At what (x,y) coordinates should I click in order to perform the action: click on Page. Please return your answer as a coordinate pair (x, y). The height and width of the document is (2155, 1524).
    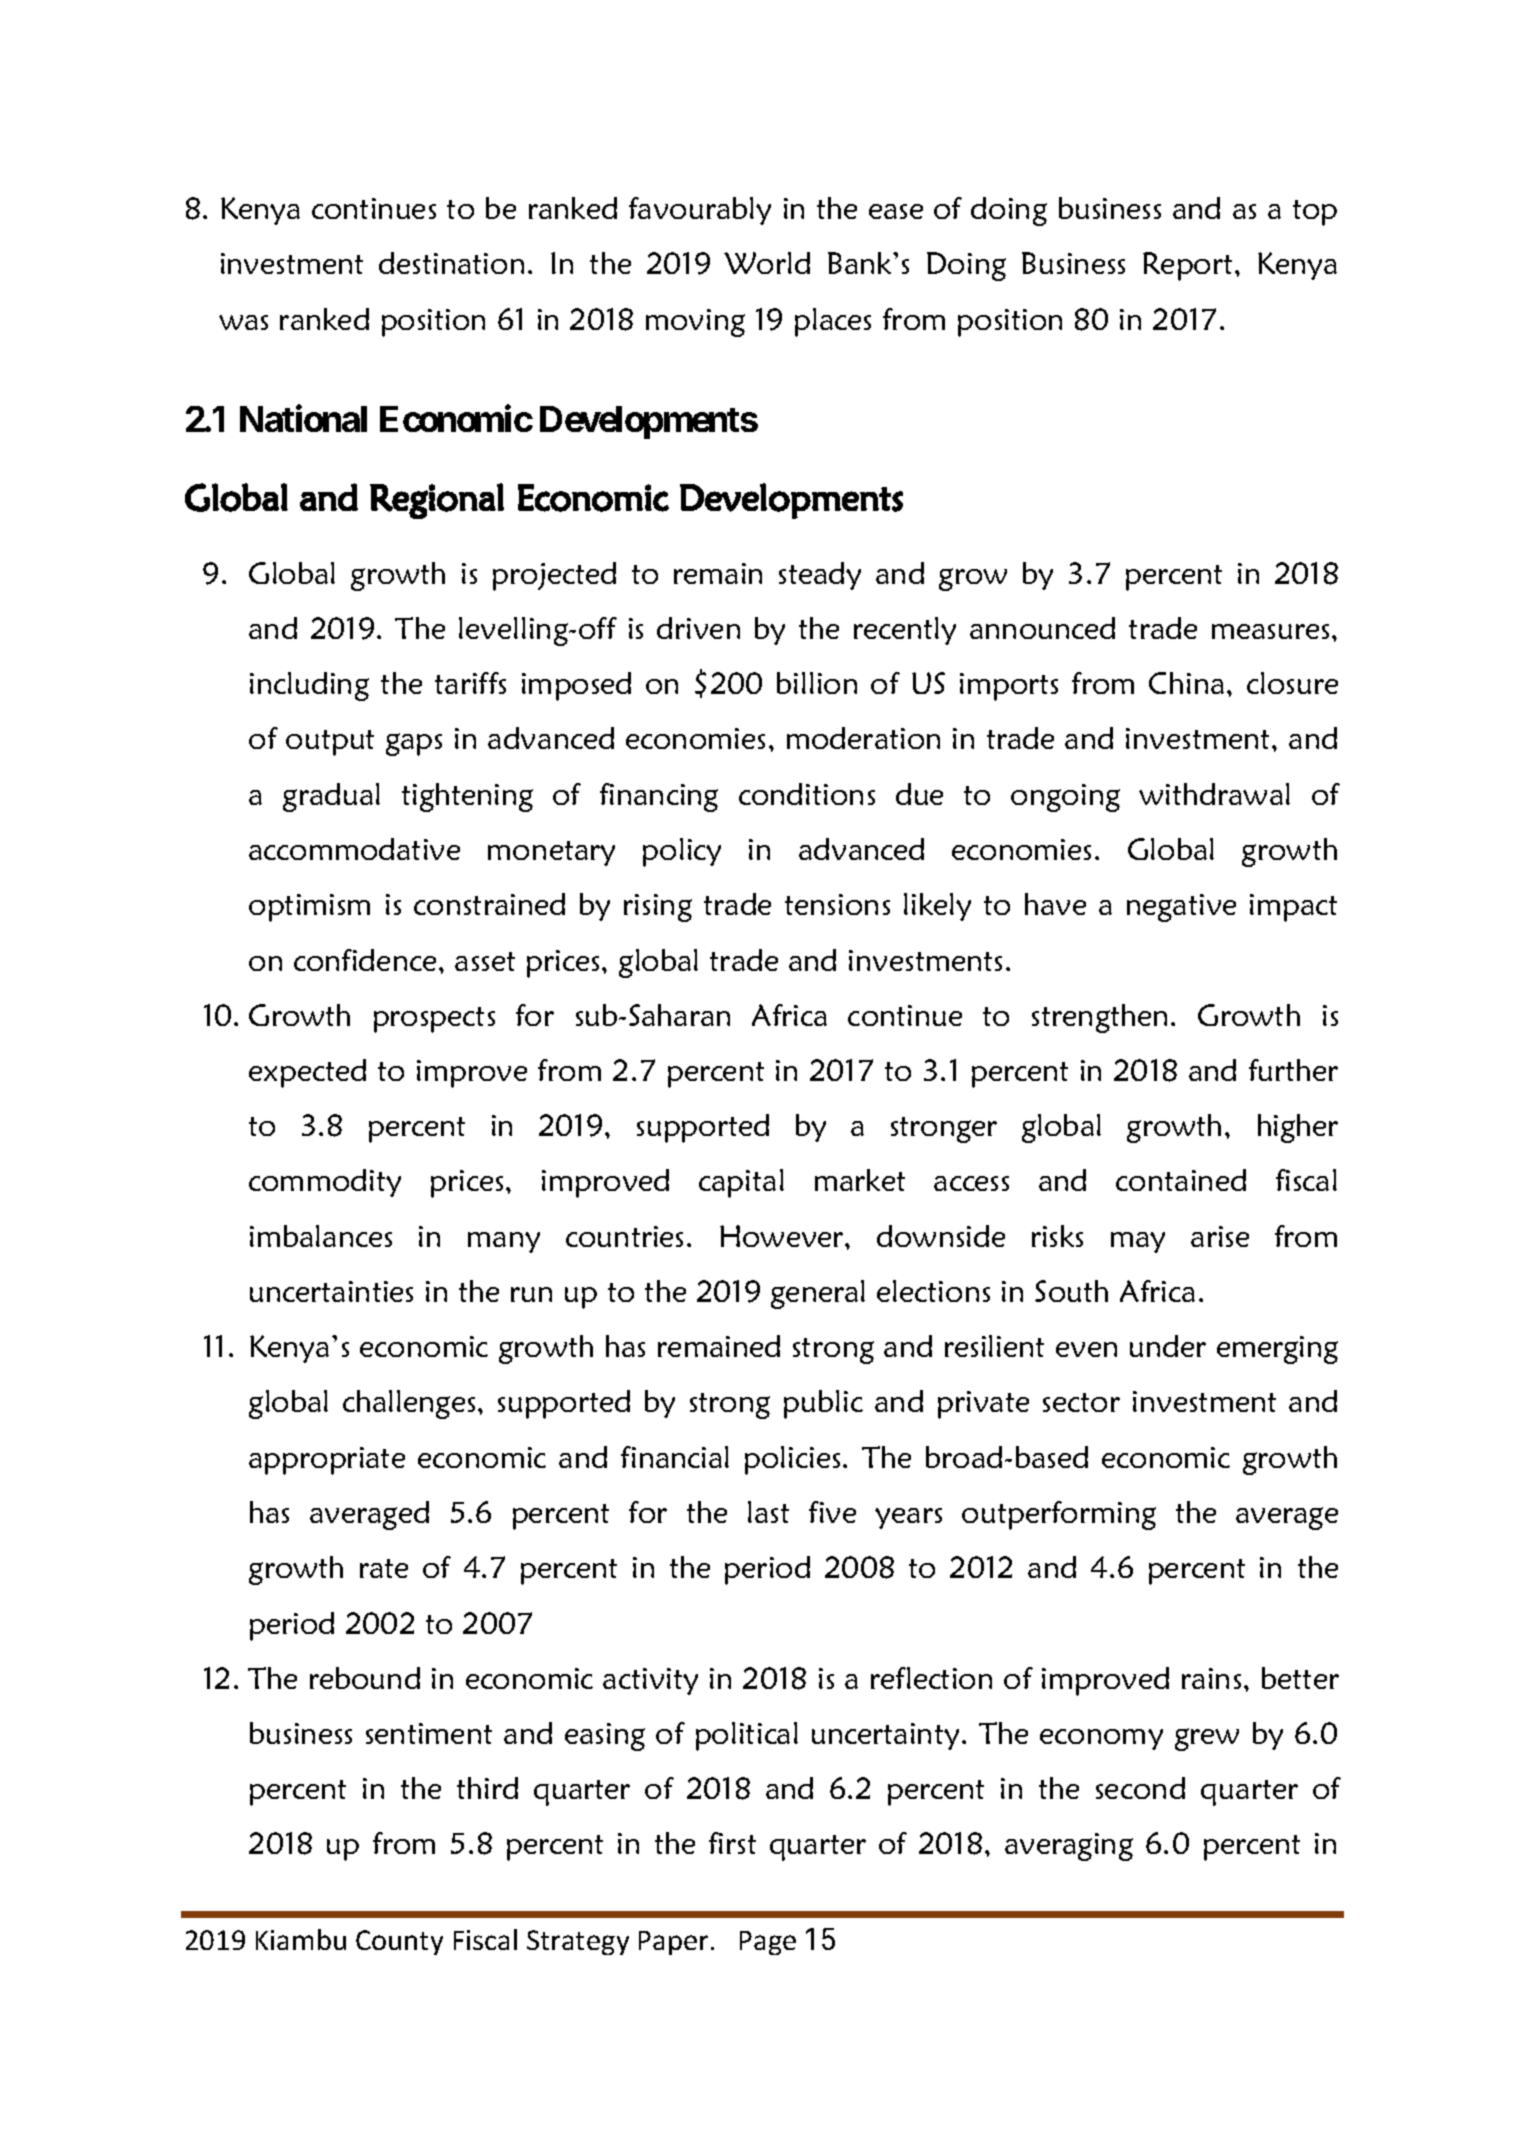
    Looking at the image, I should click on (768, 1943).
